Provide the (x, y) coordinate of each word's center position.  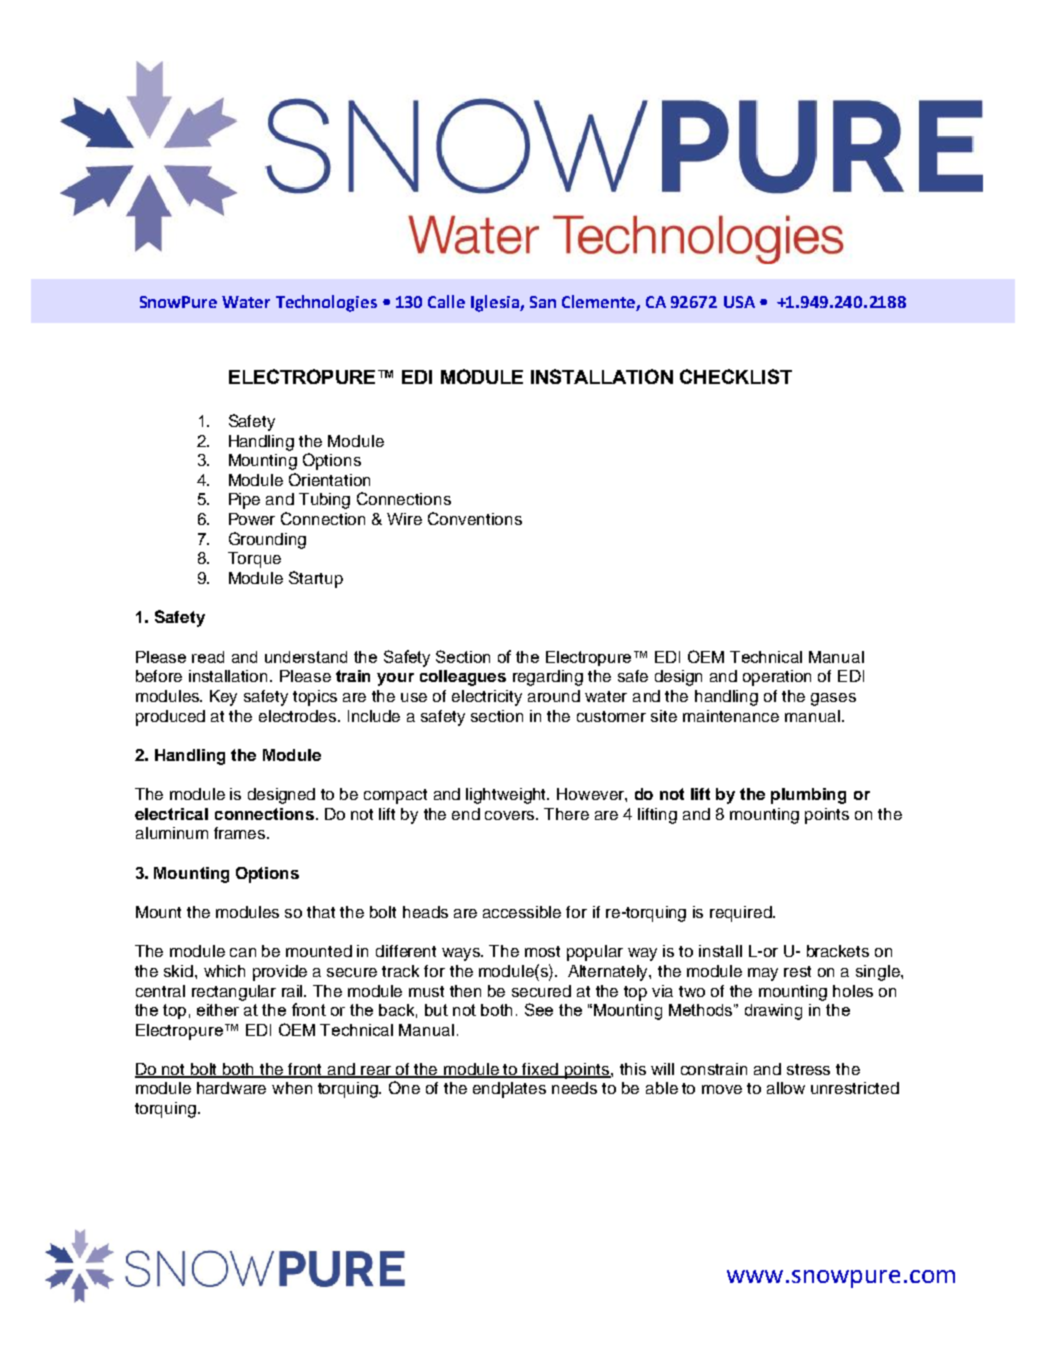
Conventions (475, 518)
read (208, 657)
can (243, 952)
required (742, 914)
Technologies (326, 303)
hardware (231, 1088)
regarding (548, 678)
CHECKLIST (736, 376)
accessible (522, 912)
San (543, 302)
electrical (171, 814)
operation (777, 678)
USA (739, 302)
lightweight (507, 796)
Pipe (244, 501)
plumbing (808, 796)
